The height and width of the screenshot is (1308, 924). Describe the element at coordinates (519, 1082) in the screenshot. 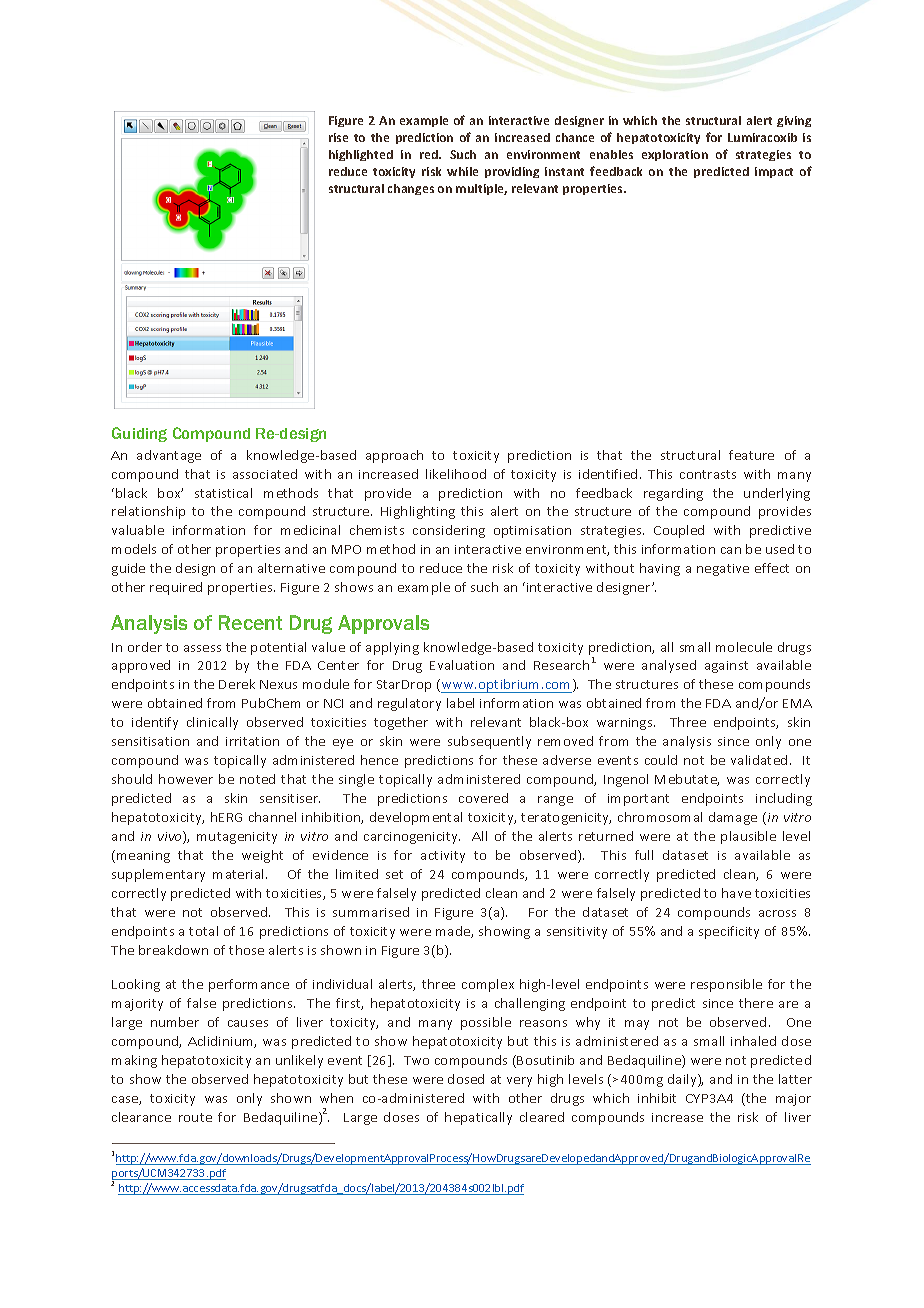

I see `very` at that location.
